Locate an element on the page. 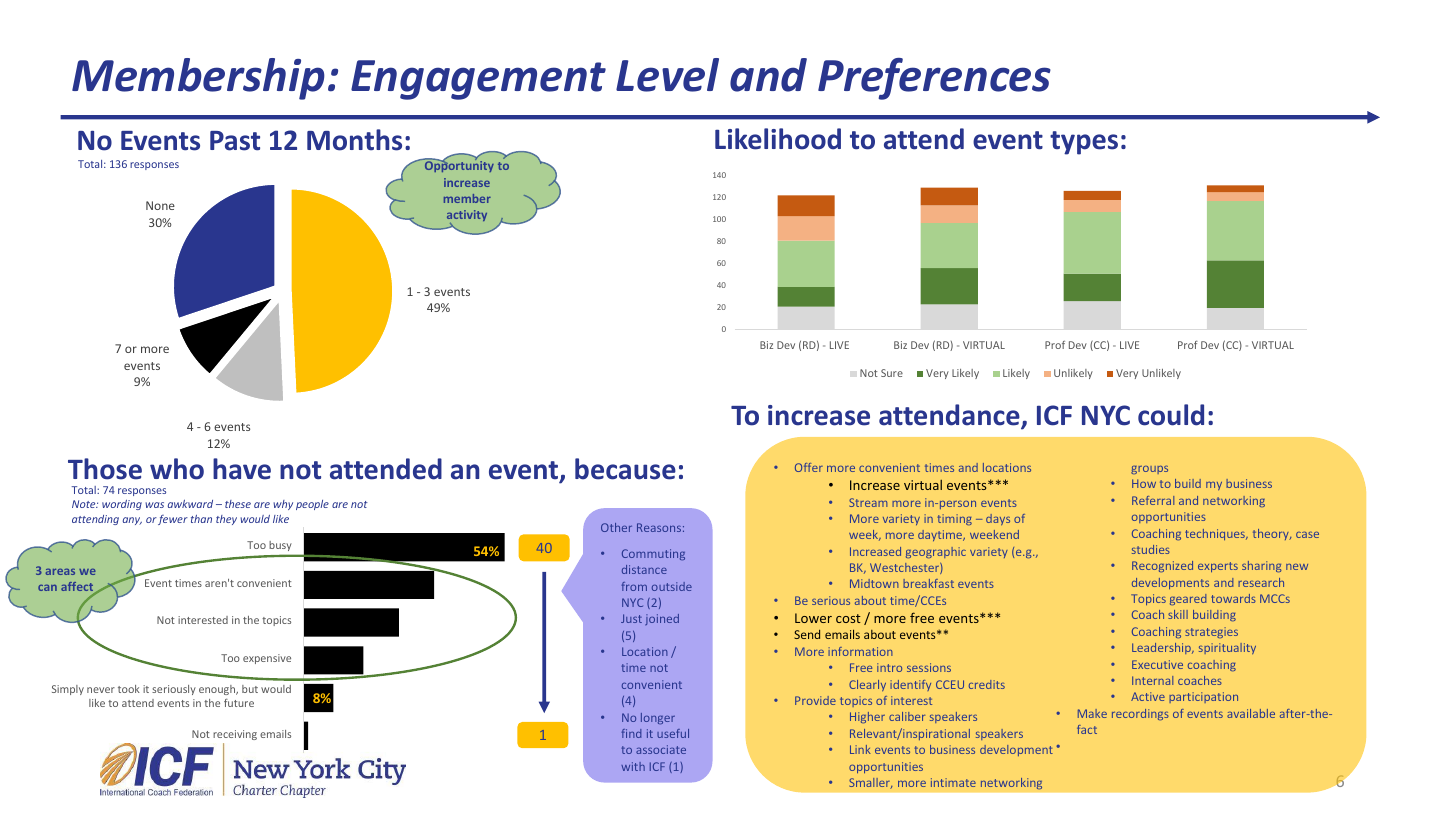 This document has height=819, width=1456. None is located at coordinates (160, 205).
